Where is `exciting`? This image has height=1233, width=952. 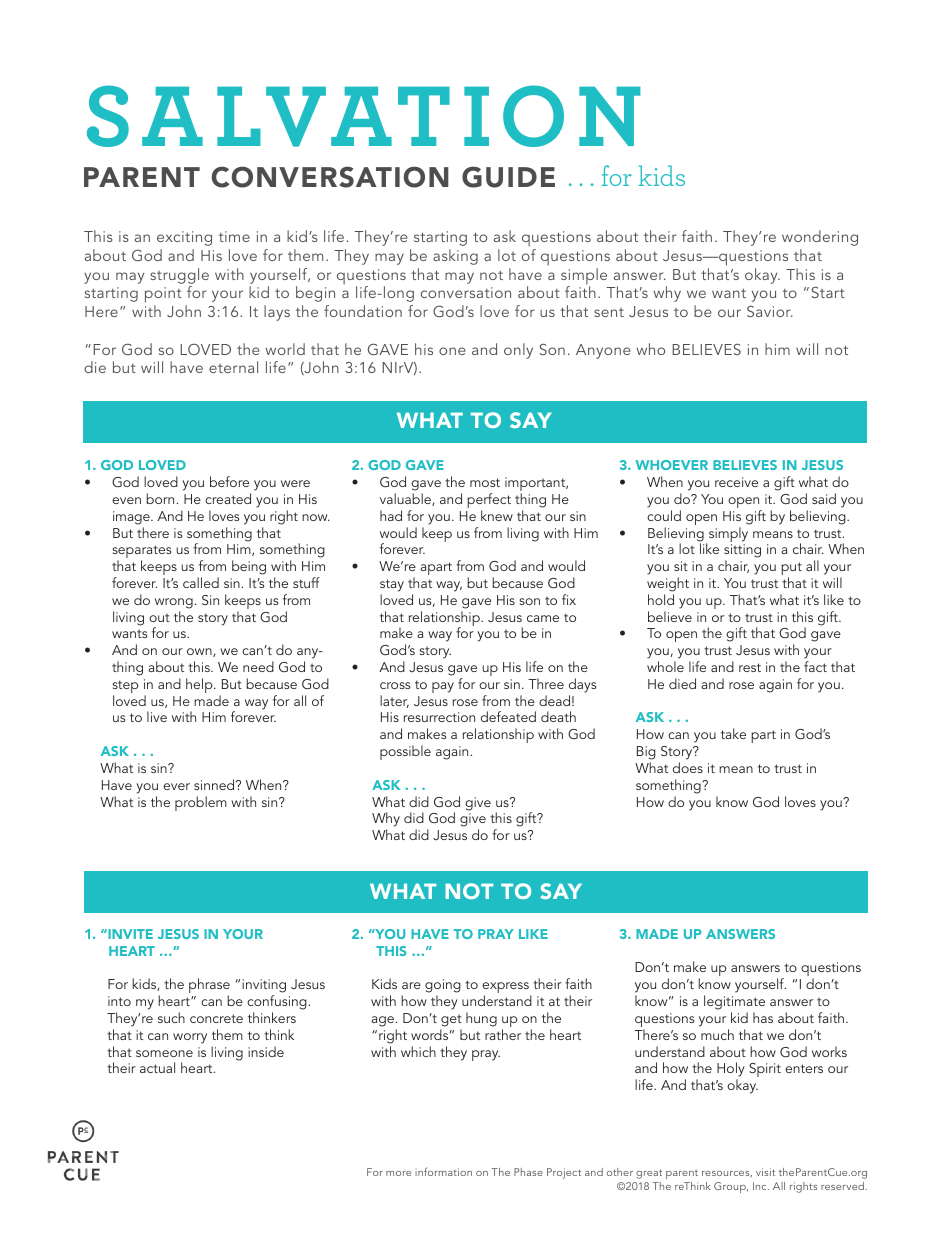 exciting is located at coordinates (184, 238).
